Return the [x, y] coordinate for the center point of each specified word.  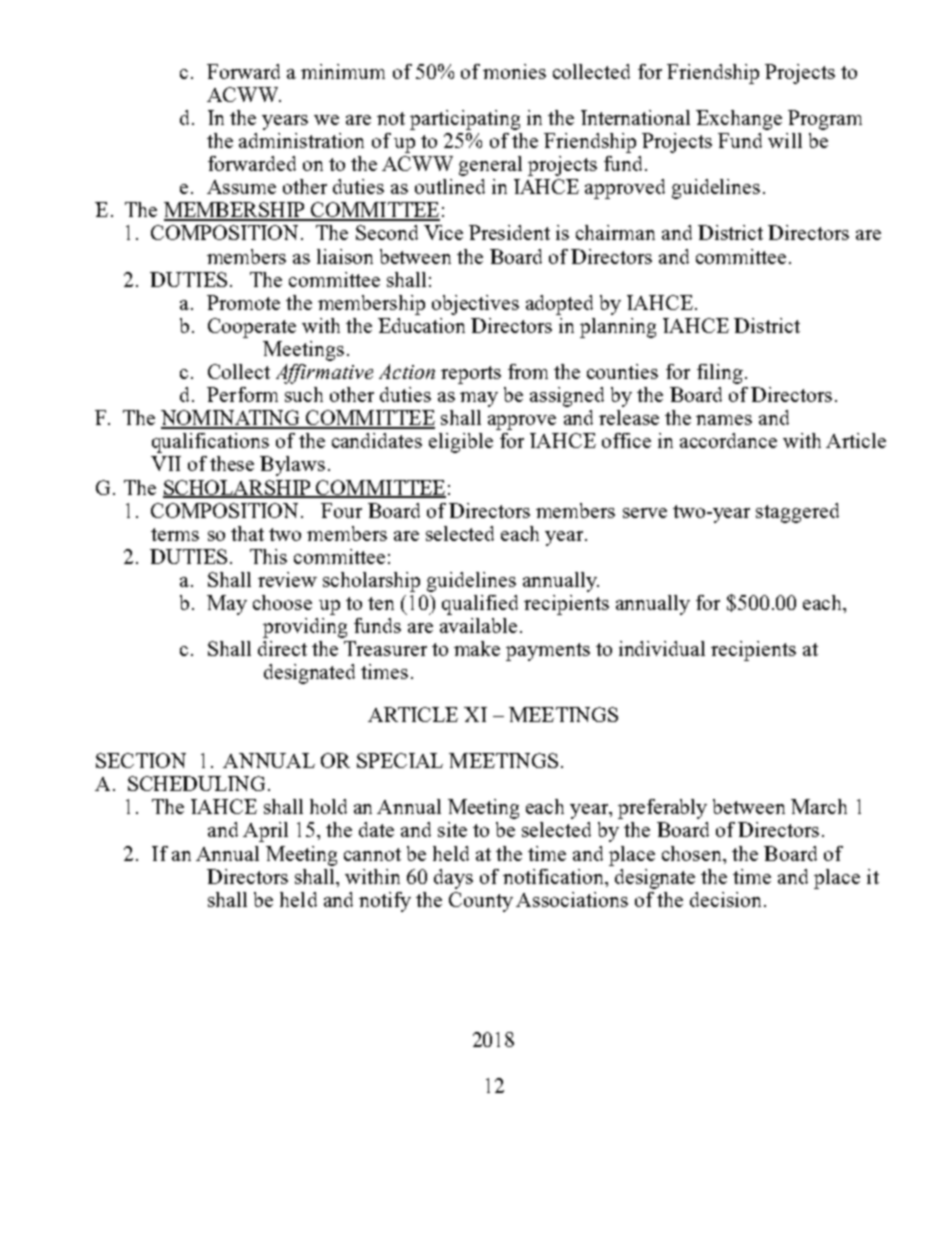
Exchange [739, 120]
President [509, 232]
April [265, 832]
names [724, 420]
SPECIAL [400, 760]
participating [465, 120]
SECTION [141, 760]
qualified [480, 605]
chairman [615, 232]
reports [471, 375]
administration [301, 140]
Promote [243, 302]
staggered [797, 513]
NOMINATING [231, 419]
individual [662, 648]
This [268, 556]
